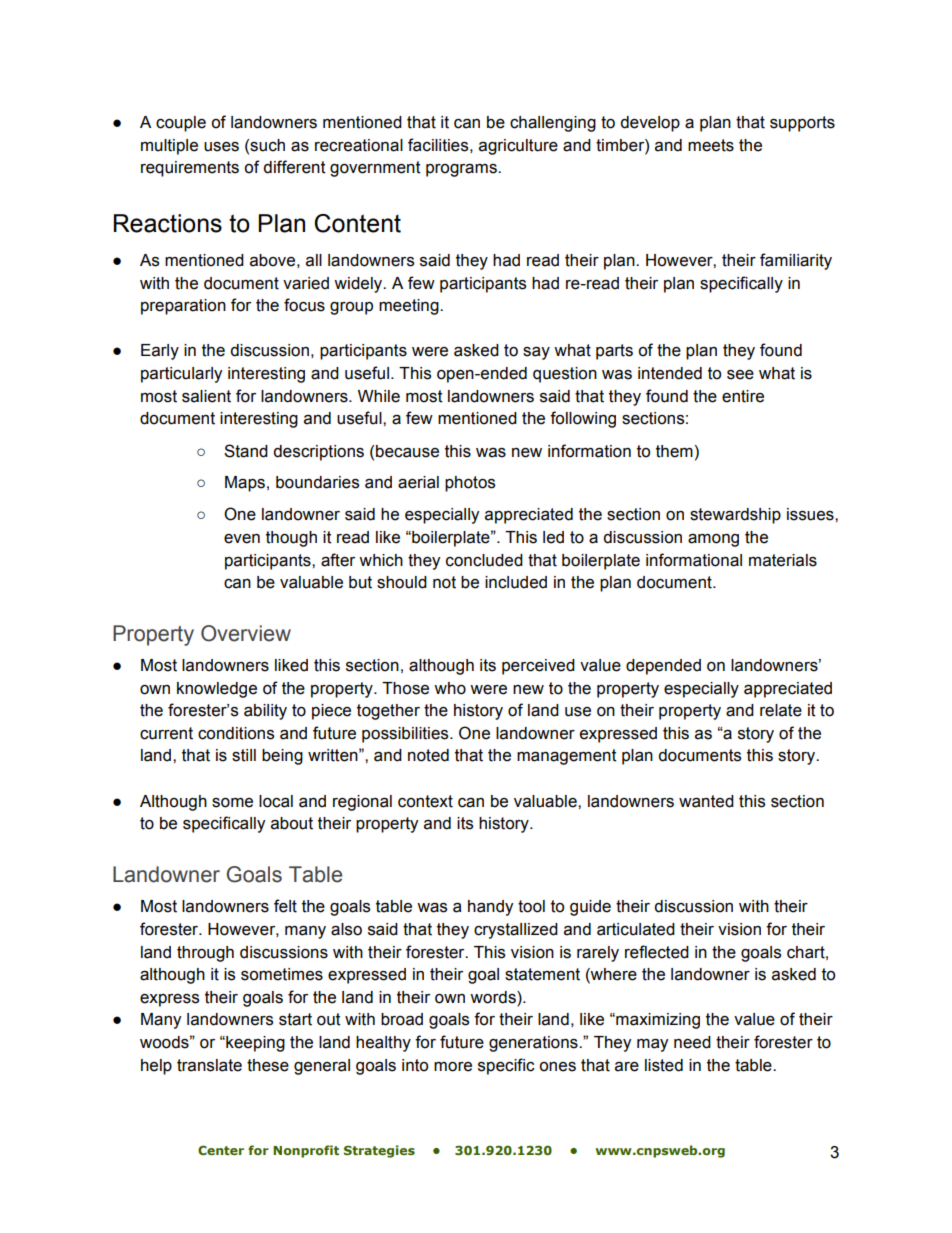  Describe the element at coordinates (538, 667) in the document. I see `perceived` at that location.
